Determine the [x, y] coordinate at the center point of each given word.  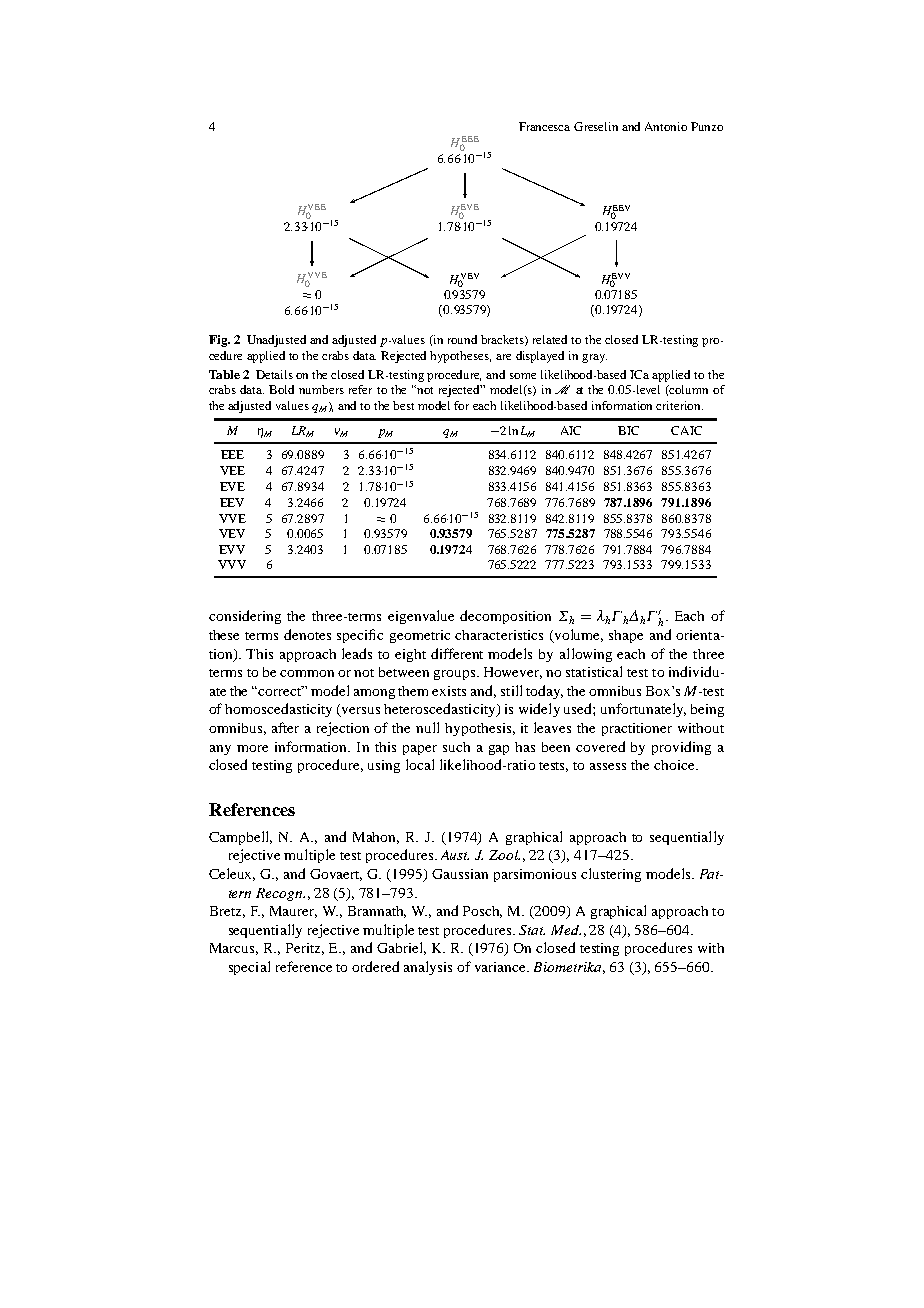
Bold [281, 389]
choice [675, 765]
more [252, 748]
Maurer [293, 912]
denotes [307, 634]
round [462, 339]
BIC [628, 430]
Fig [219, 341]
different [457, 653]
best [403, 405]
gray [594, 358]
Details [274, 374]
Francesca [544, 126]
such [456, 747]
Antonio [666, 126]
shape [626, 636]
